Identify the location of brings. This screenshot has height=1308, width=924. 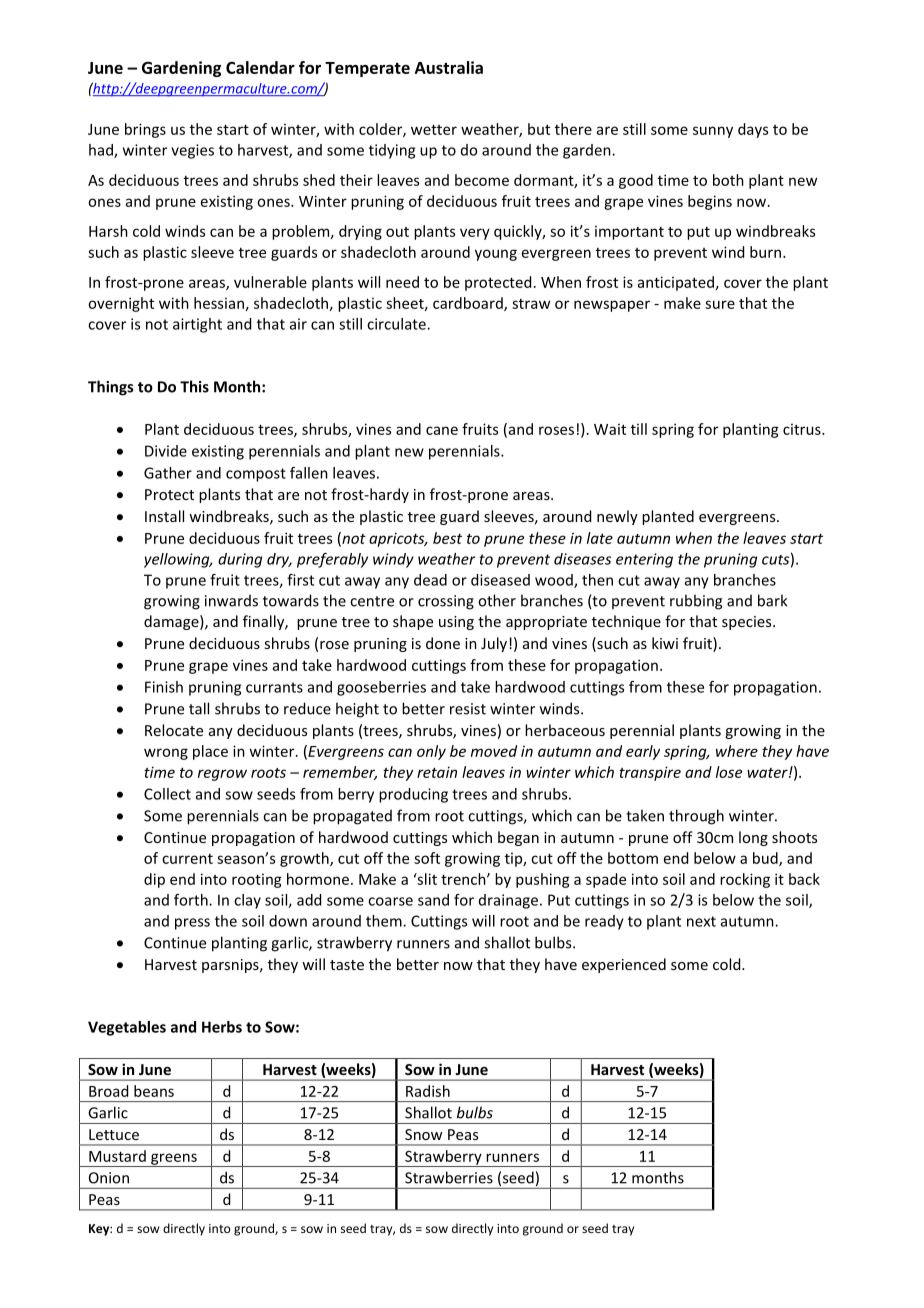
(145, 130).
